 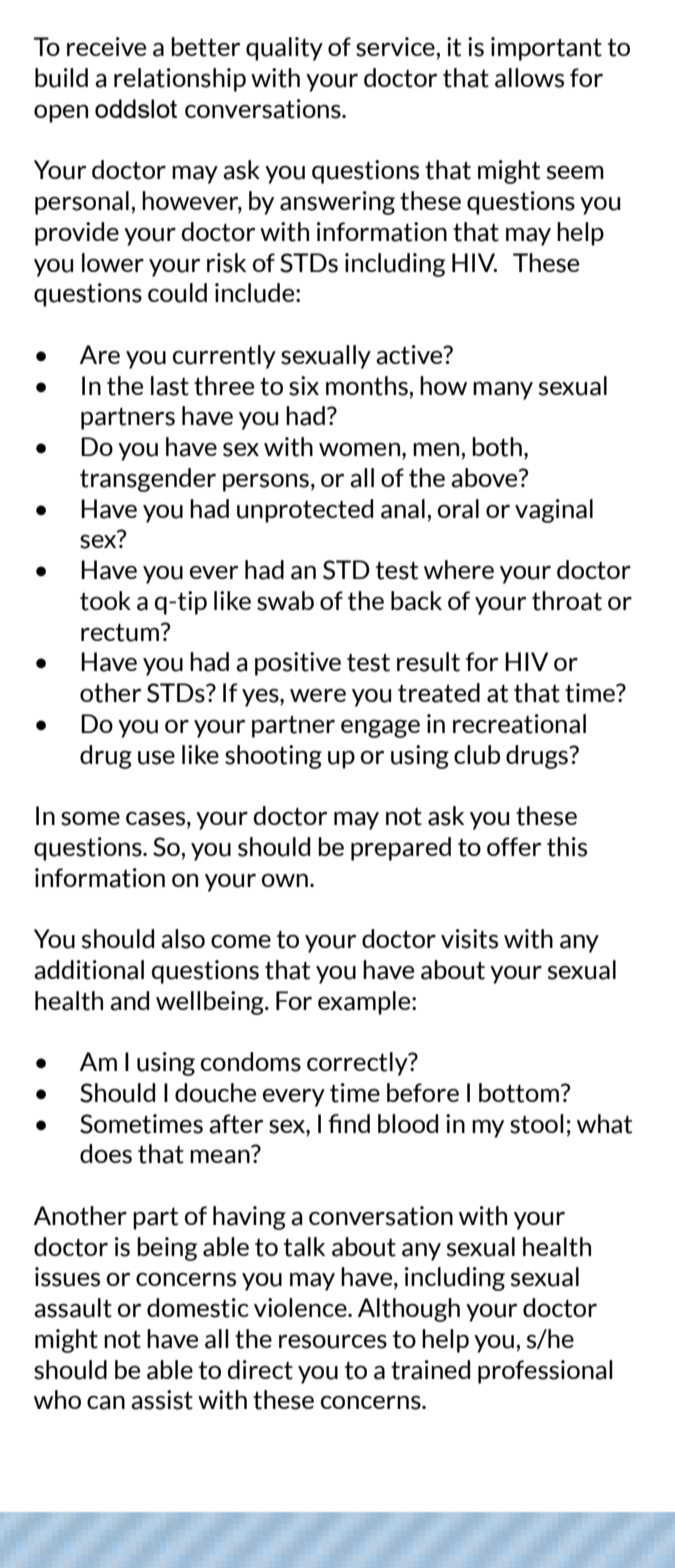 What do you see at coordinates (318, 695) in the image?
I see `were` at bounding box center [318, 695].
